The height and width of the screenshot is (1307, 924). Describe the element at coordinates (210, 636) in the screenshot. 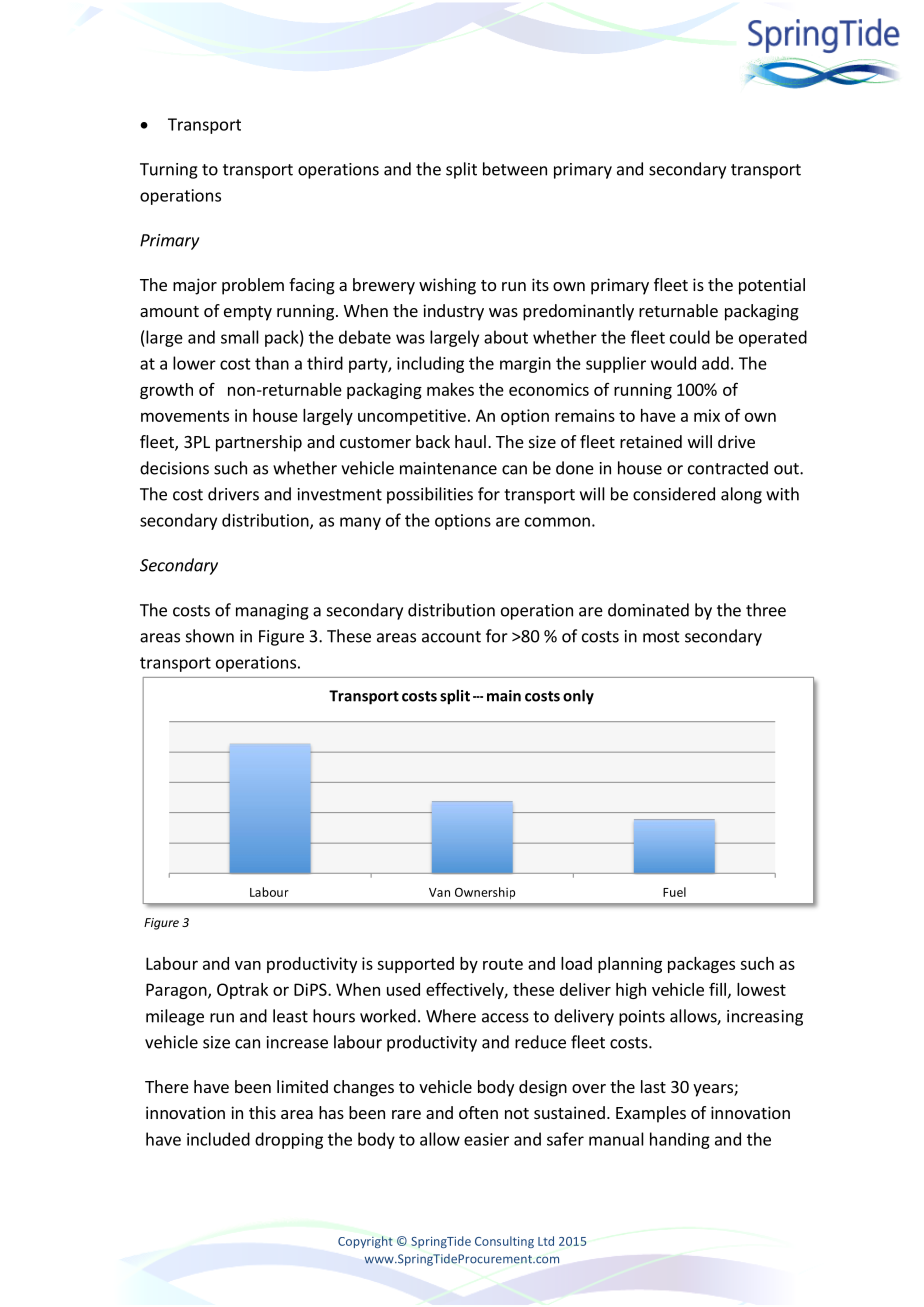

I see `shown` at that location.
